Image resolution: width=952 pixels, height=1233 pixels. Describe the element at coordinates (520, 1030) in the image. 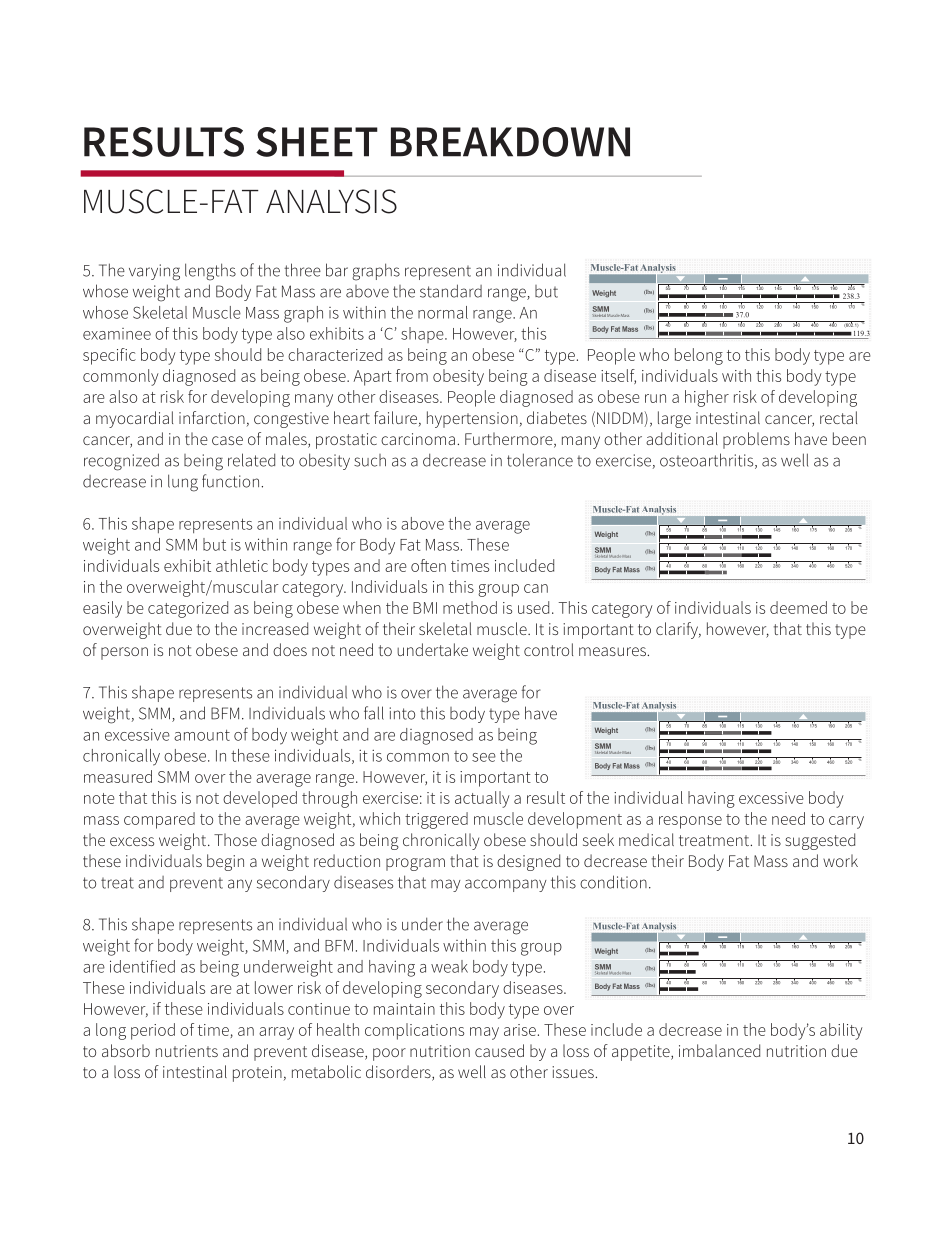

I see `arise` at that location.
